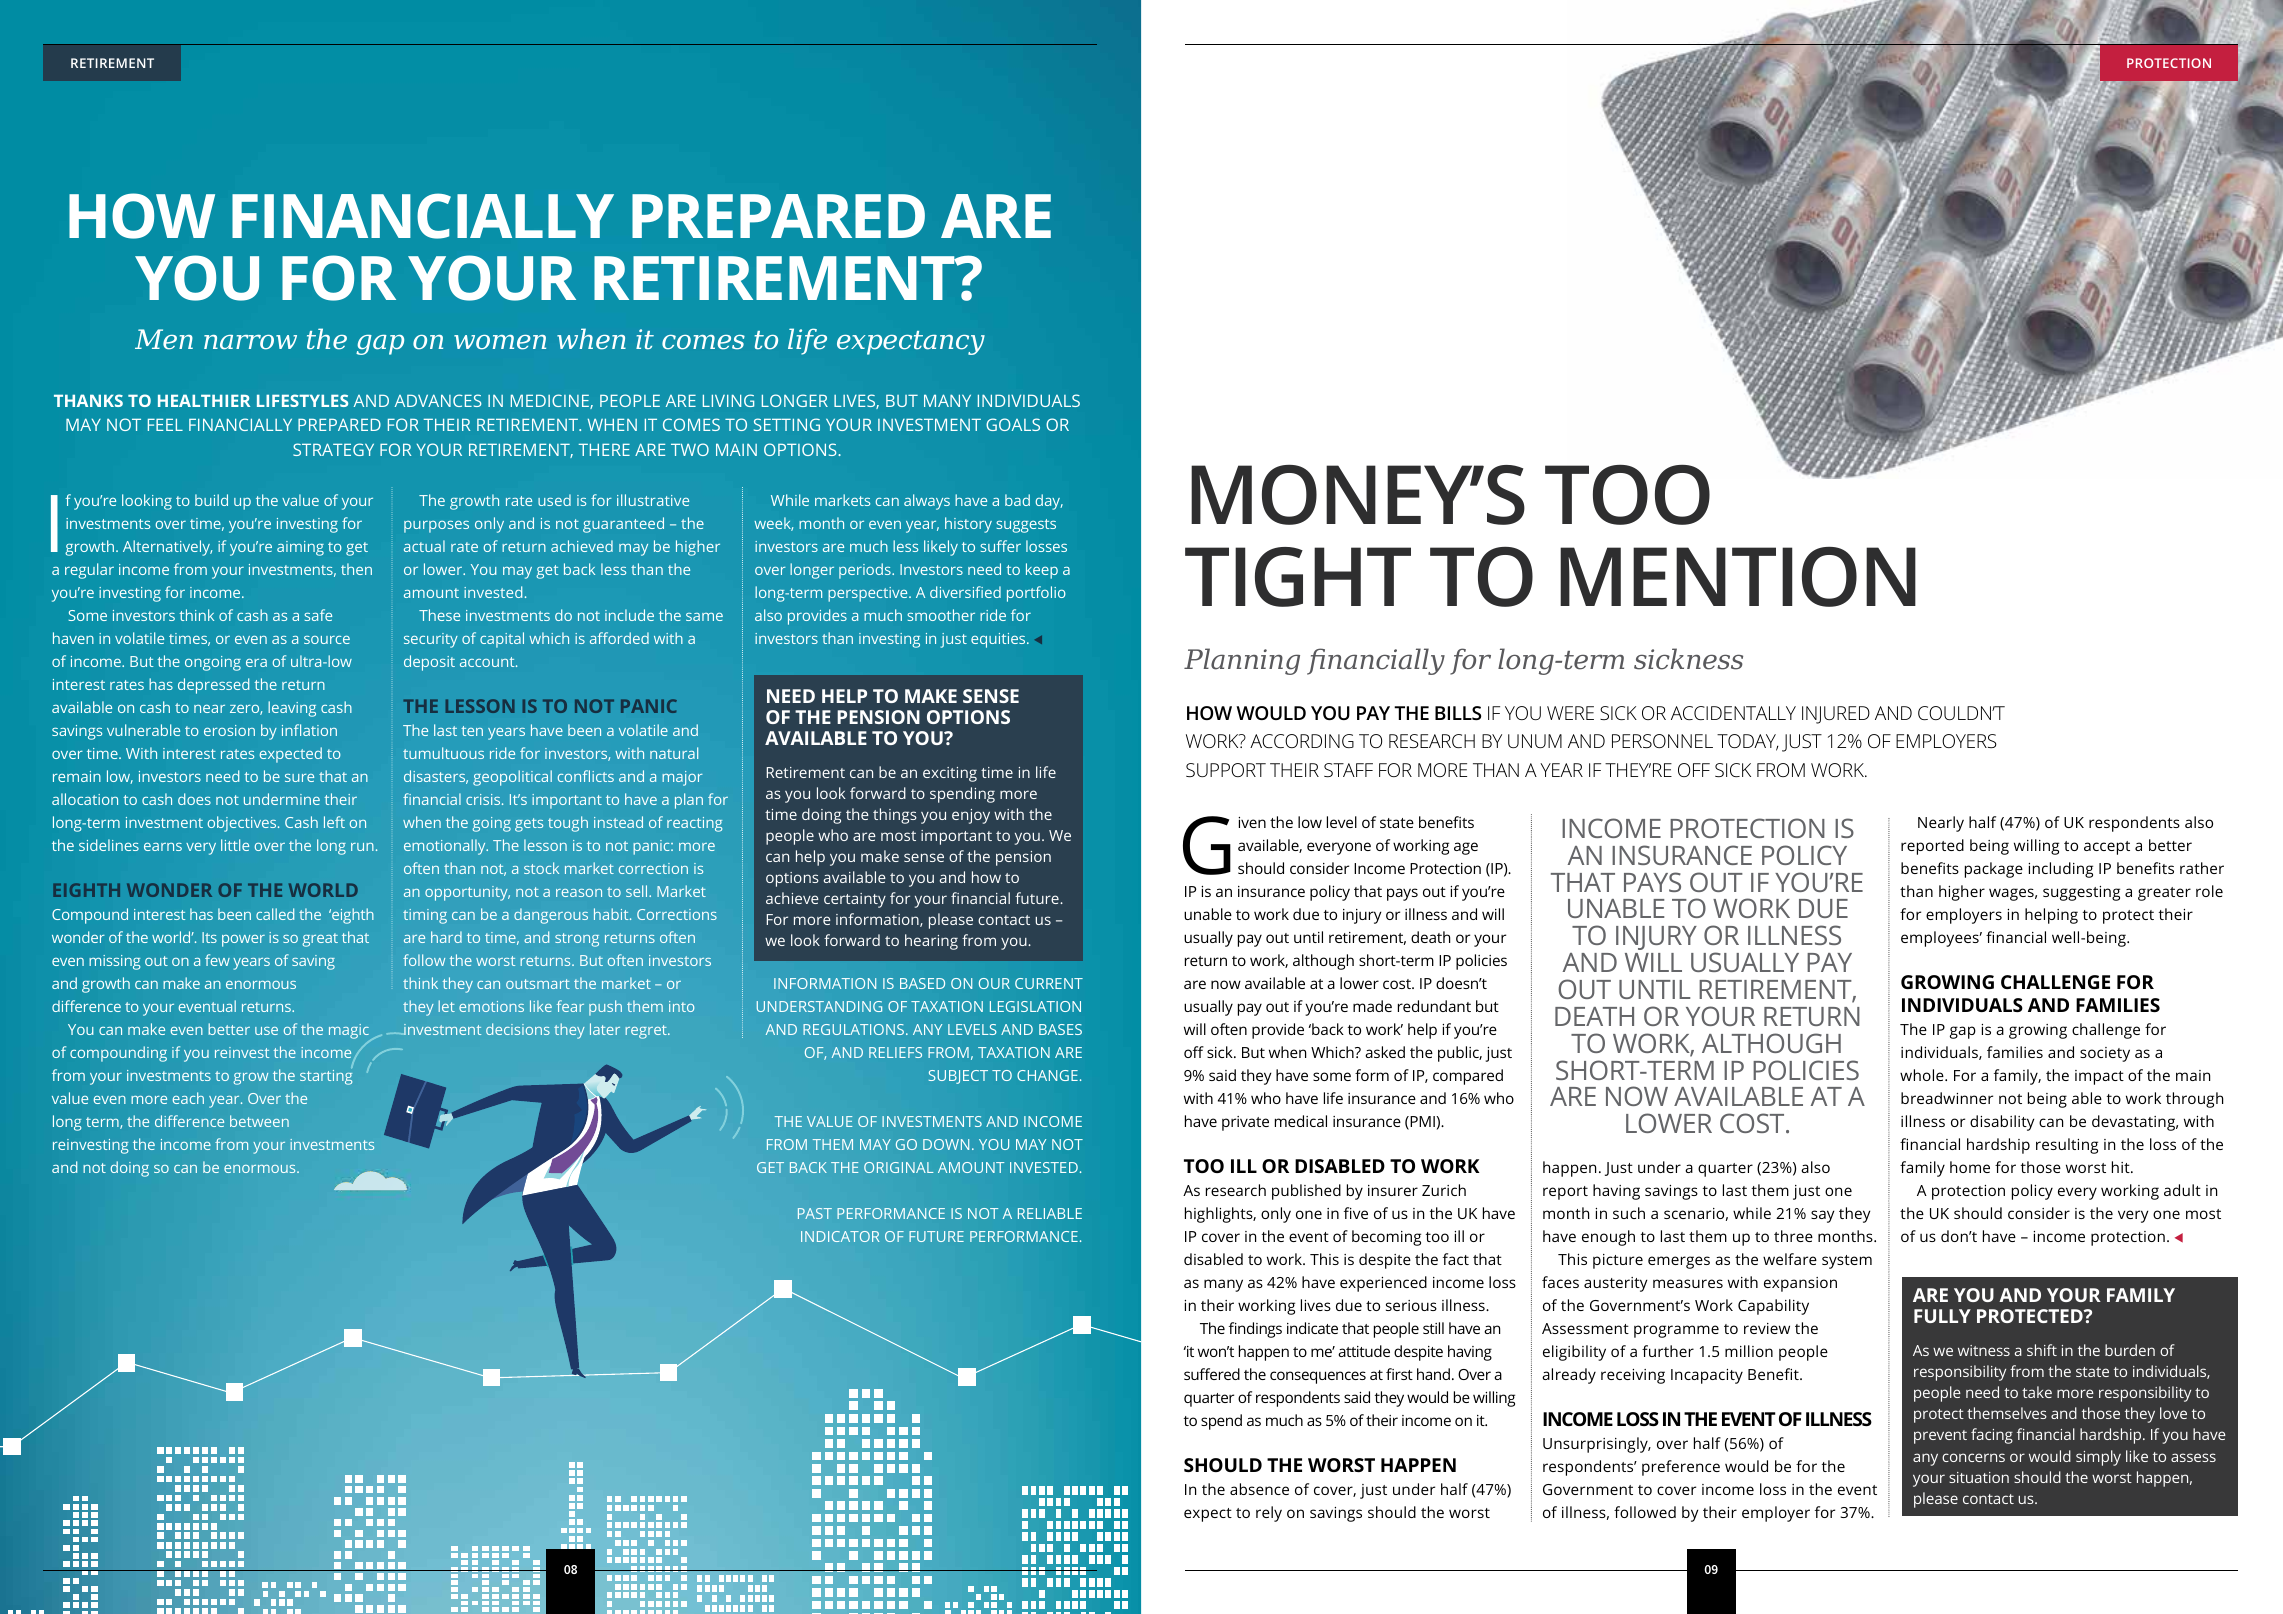 The image size is (2283, 1614). What do you see at coordinates (1013, 424) in the document?
I see `GOALS` at bounding box center [1013, 424].
